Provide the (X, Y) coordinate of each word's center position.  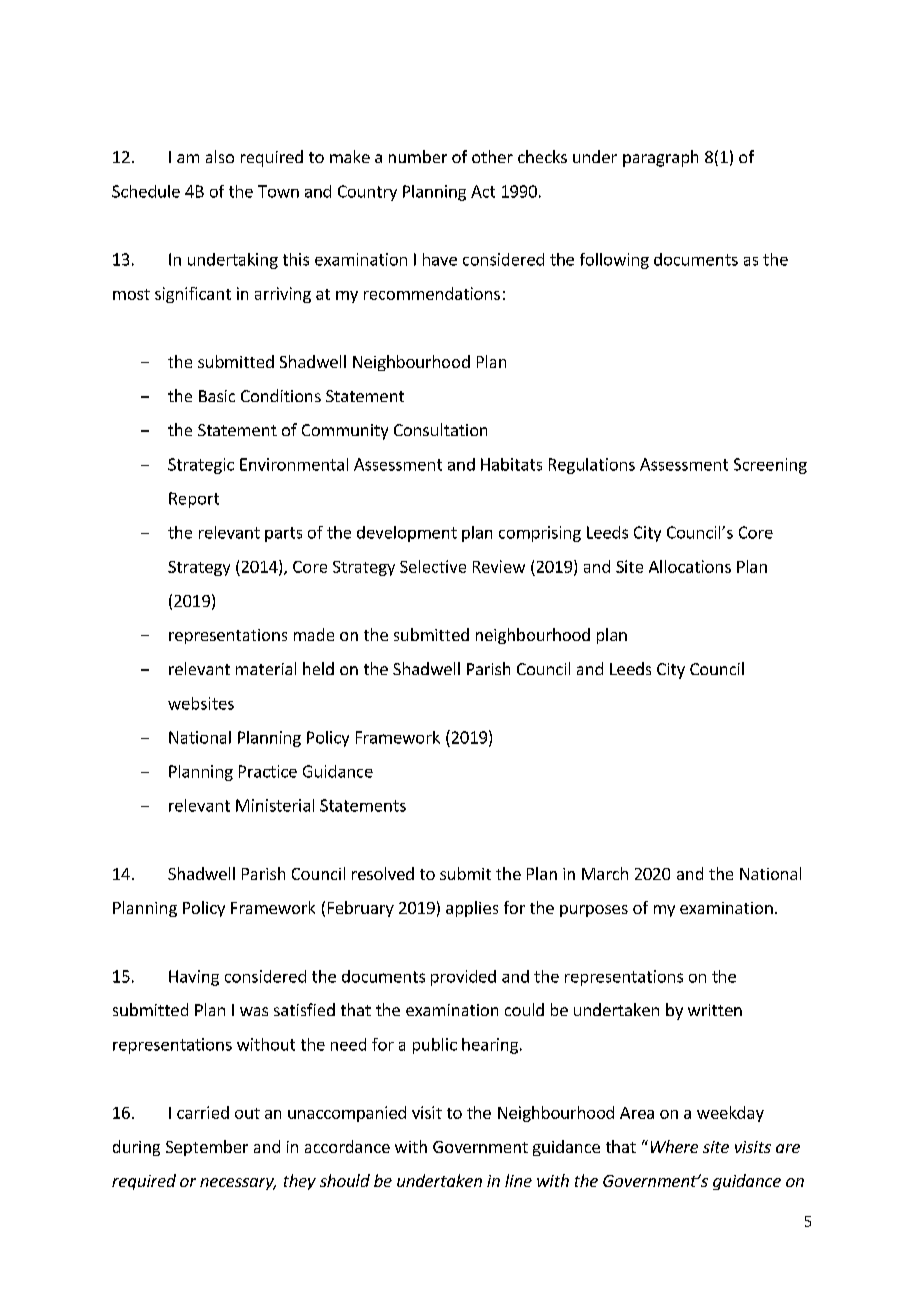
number (418, 156)
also (220, 156)
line (518, 1180)
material (266, 668)
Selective (433, 566)
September (207, 1148)
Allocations (690, 566)
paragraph (660, 158)
